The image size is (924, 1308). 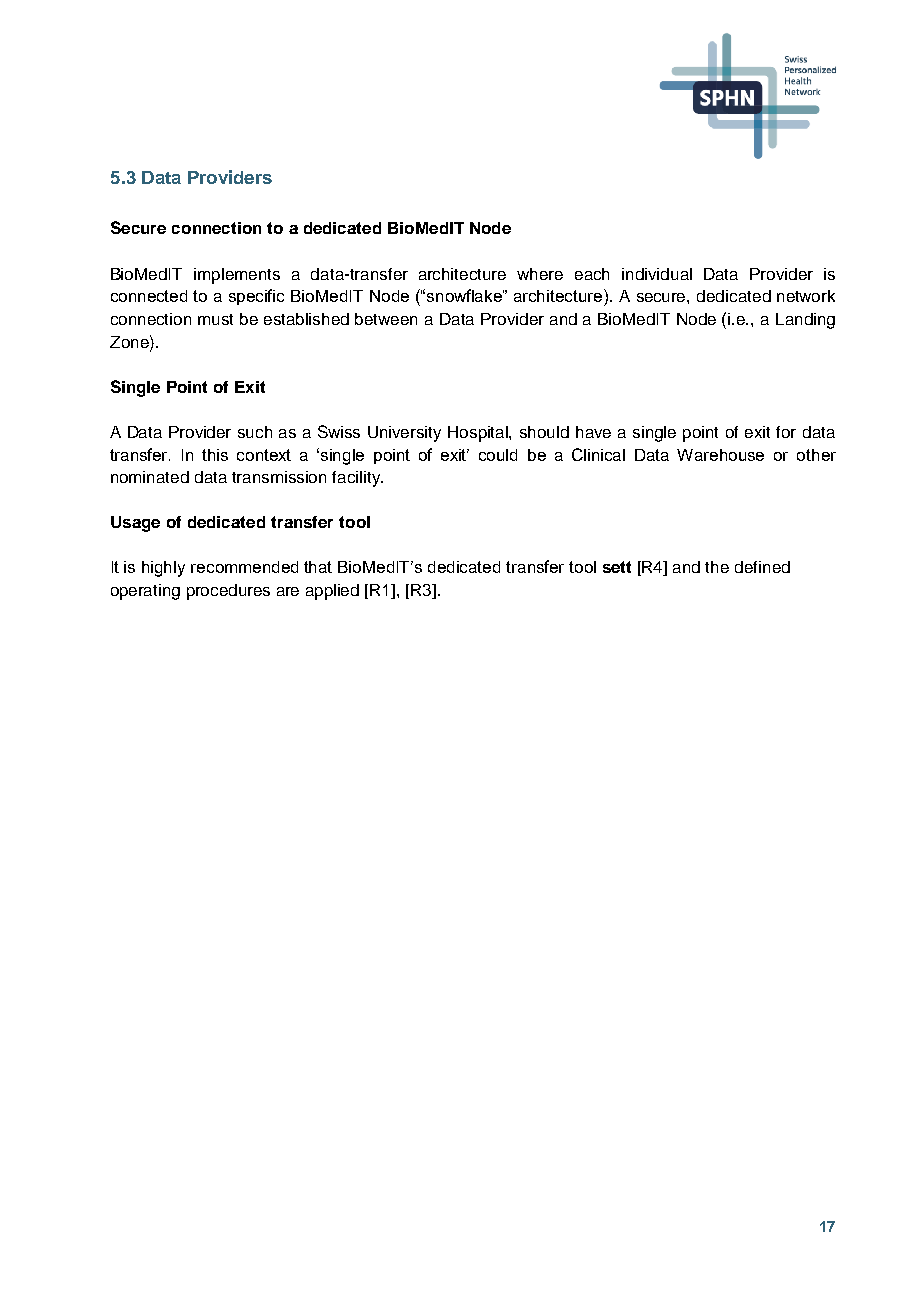 I want to click on where, so click(x=540, y=274).
